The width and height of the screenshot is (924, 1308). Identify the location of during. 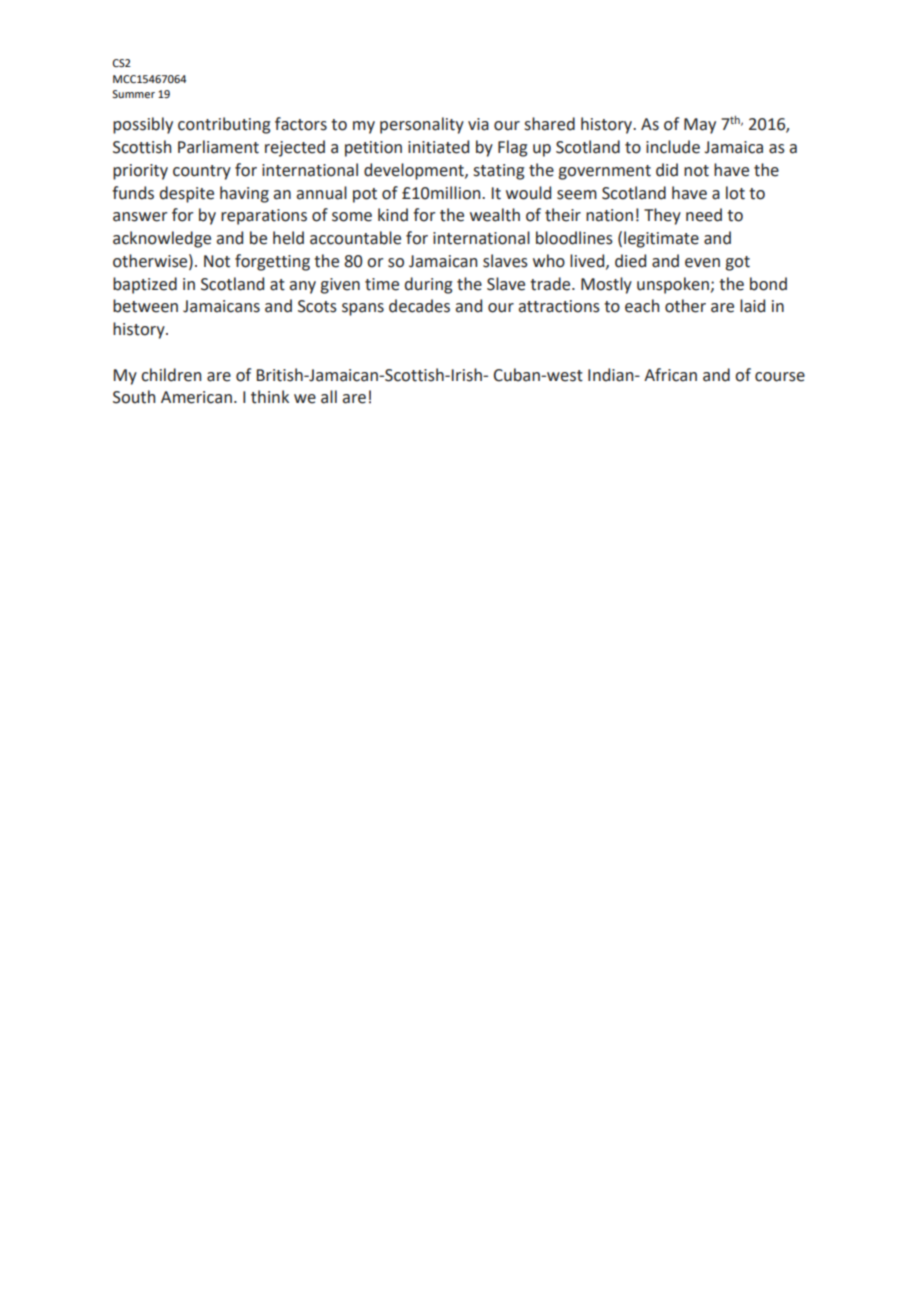
(428, 285).
